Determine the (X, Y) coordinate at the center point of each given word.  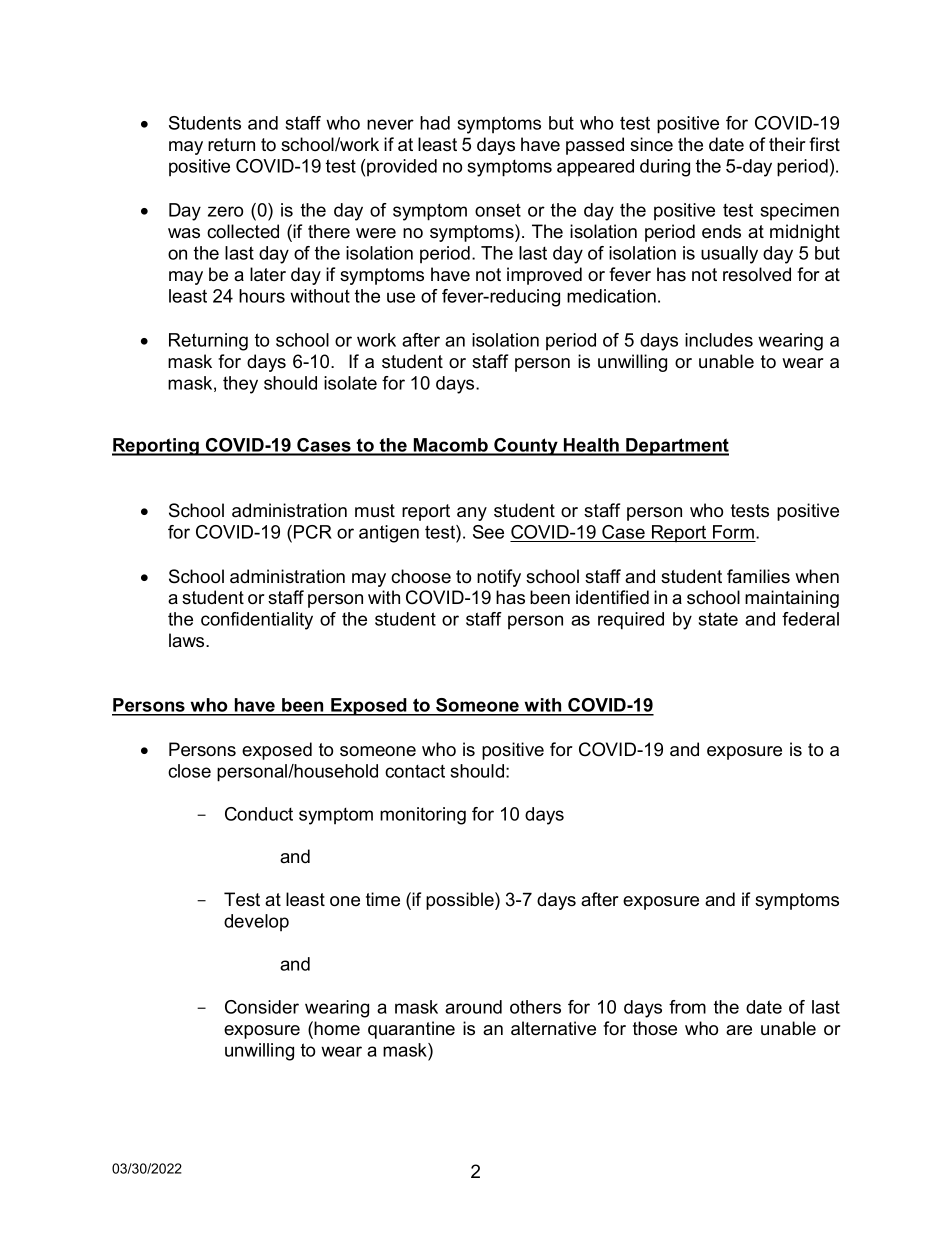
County (526, 447)
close (189, 771)
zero (225, 211)
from (687, 1007)
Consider (262, 1007)
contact (415, 771)
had (435, 123)
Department (676, 447)
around (473, 1007)
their (787, 144)
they (240, 385)
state (718, 619)
